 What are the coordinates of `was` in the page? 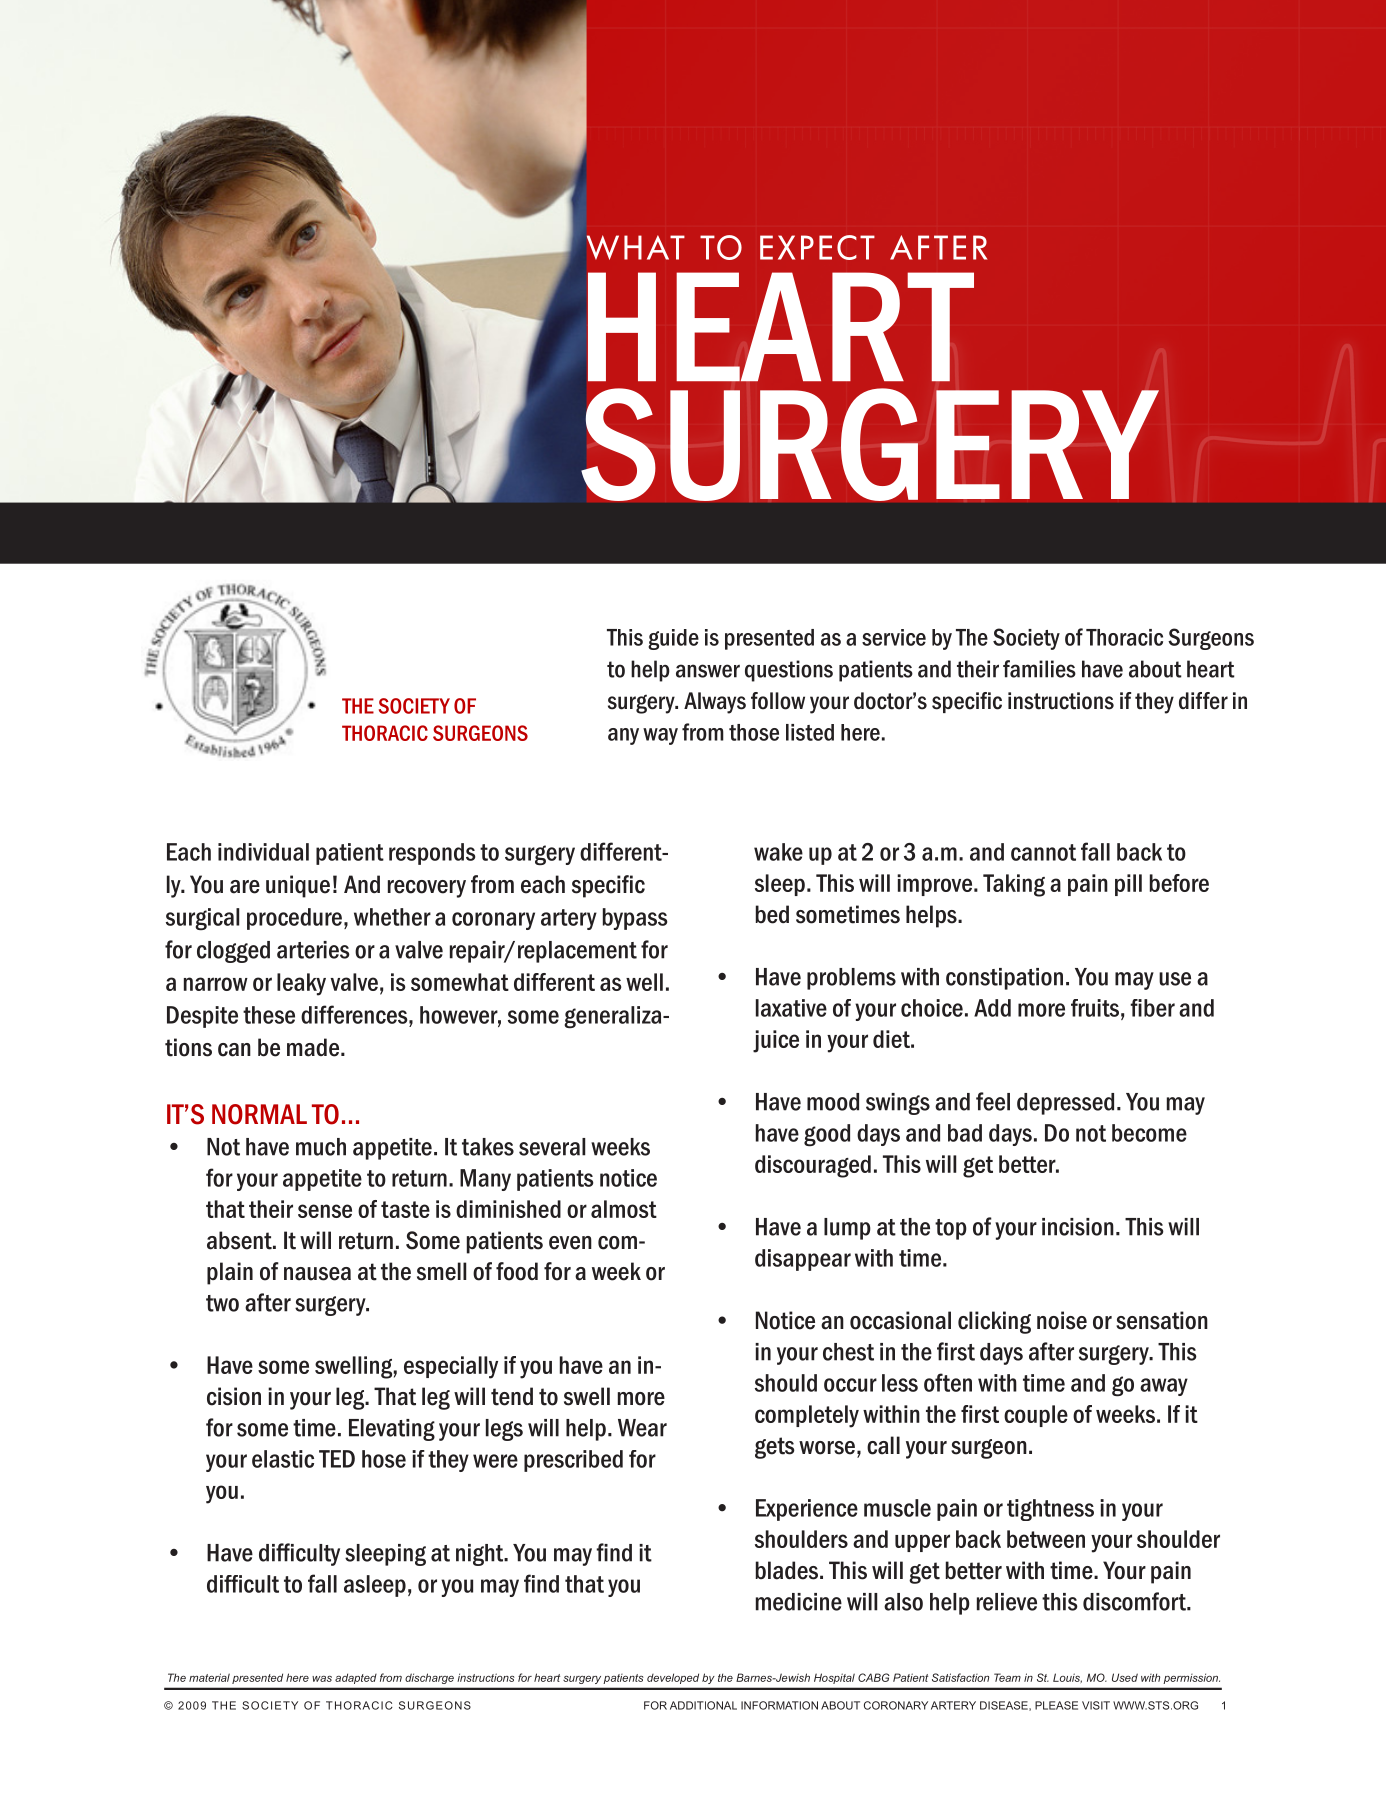 It's located at (322, 1679).
